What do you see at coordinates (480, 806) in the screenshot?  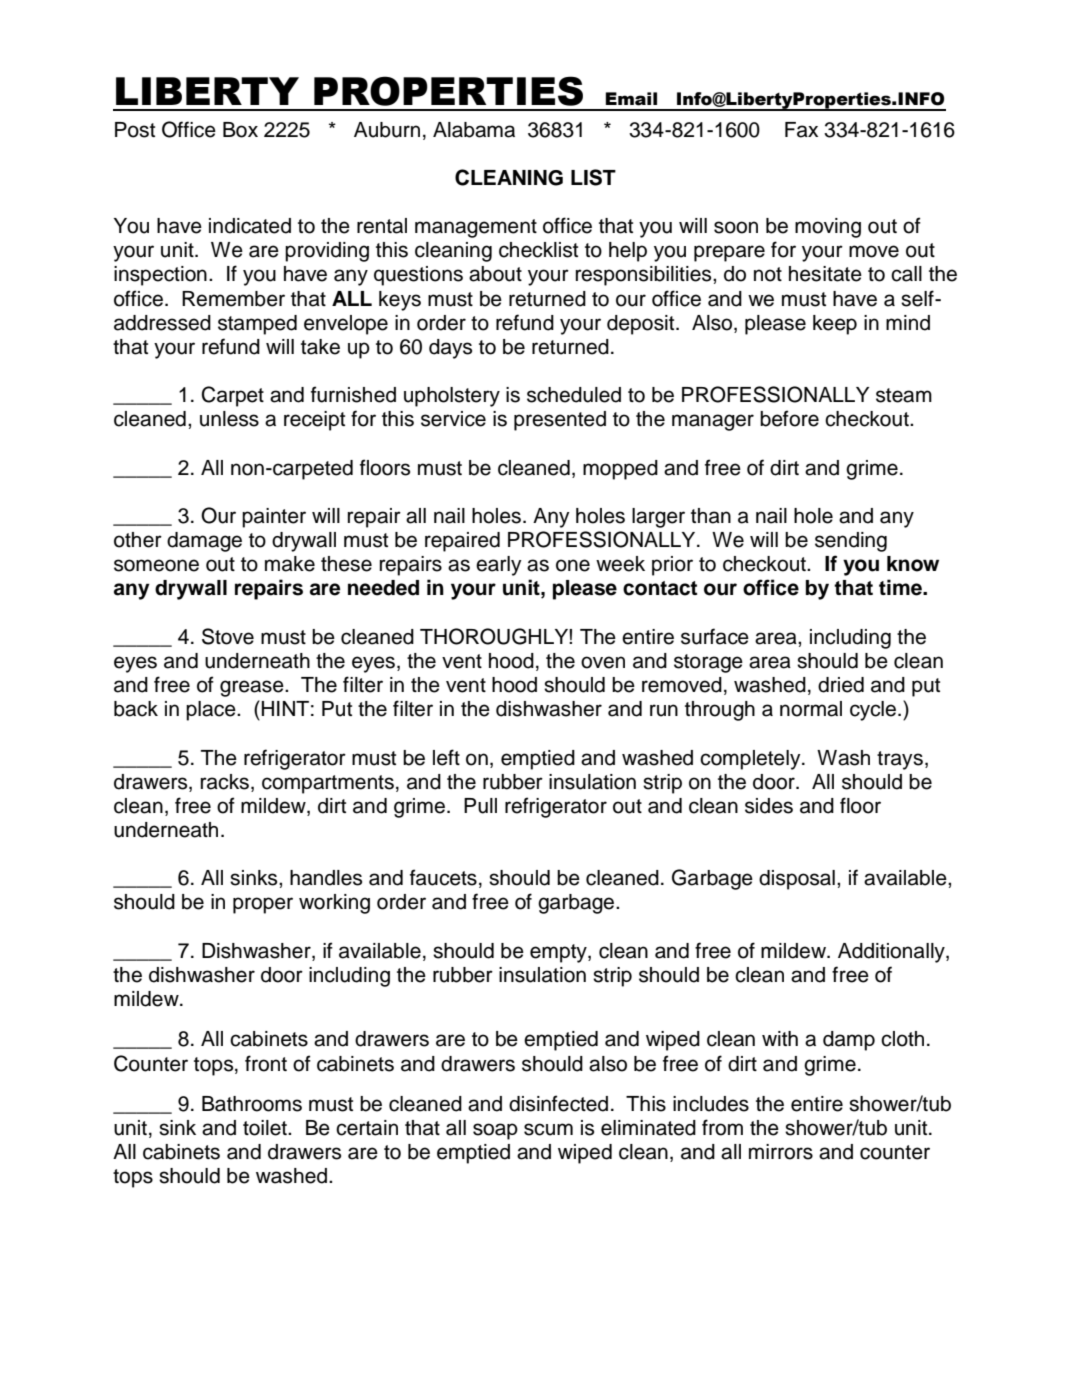 I see `Pull` at bounding box center [480, 806].
